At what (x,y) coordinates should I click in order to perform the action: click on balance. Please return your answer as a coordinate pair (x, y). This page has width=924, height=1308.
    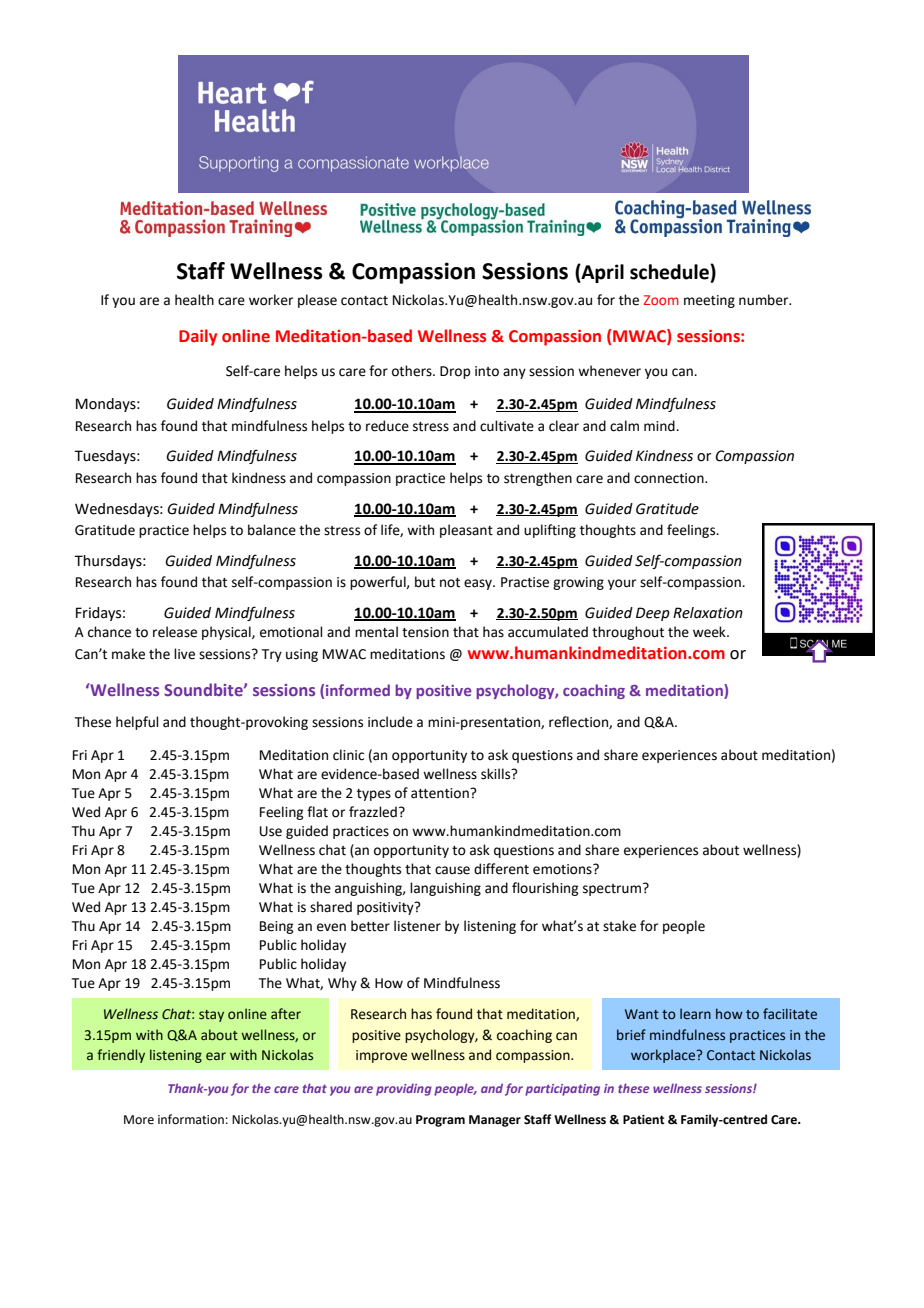
    Looking at the image, I should click on (272, 530).
